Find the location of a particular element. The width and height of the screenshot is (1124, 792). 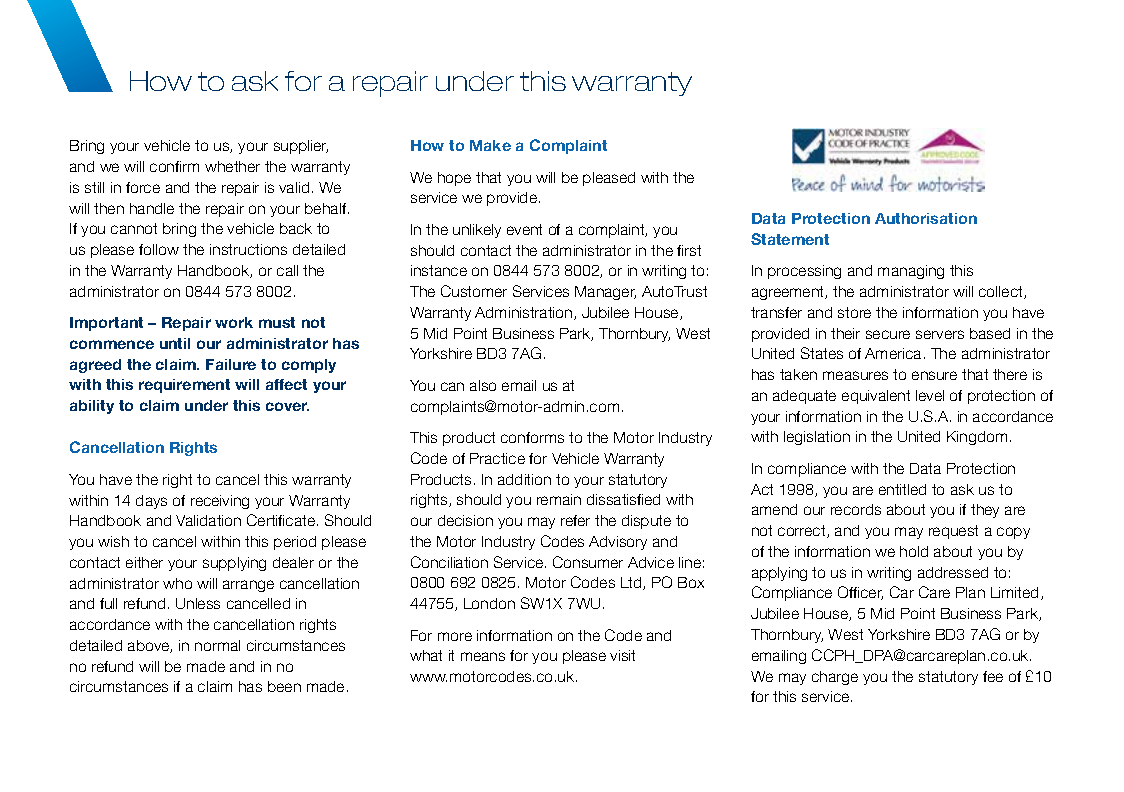

cover is located at coordinates (287, 406).
